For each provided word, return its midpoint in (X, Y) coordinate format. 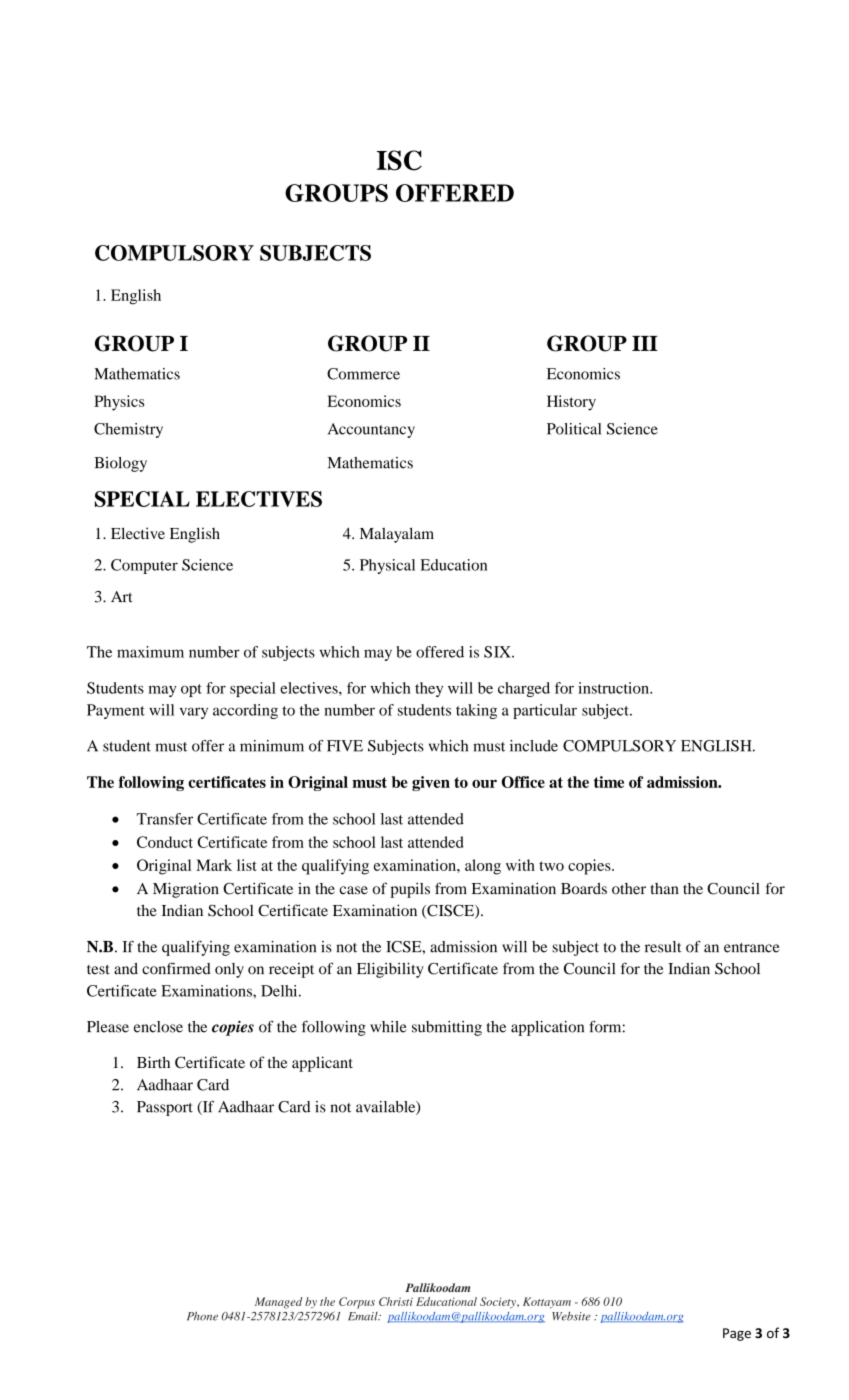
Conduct (165, 842)
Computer (144, 566)
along (483, 867)
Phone (202, 1316)
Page (737, 1334)
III (645, 343)
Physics (119, 403)
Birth (153, 1062)
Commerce (363, 374)
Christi (396, 1301)
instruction (614, 688)
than (665, 889)
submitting (447, 1028)
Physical (387, 566)
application (547, 1028)
